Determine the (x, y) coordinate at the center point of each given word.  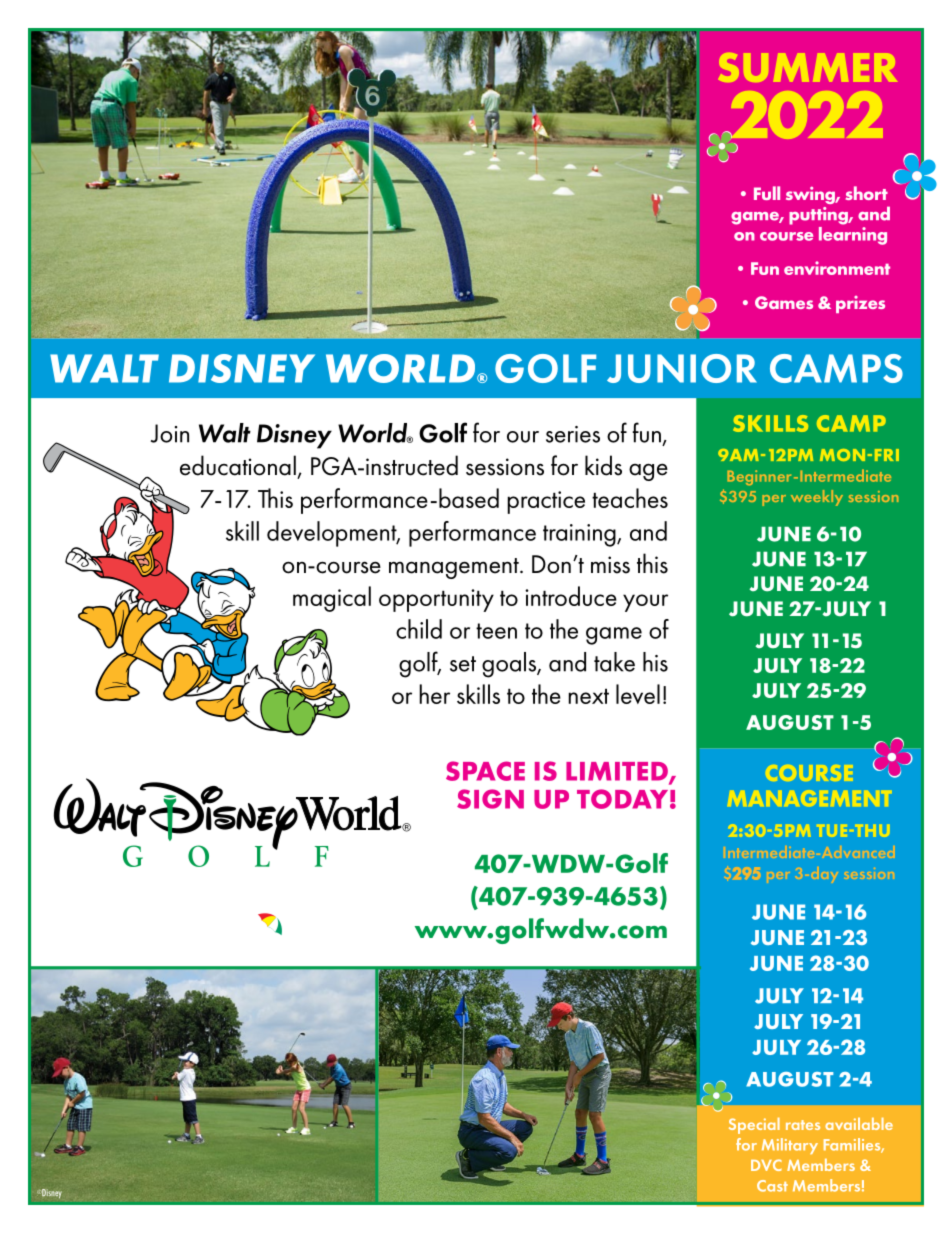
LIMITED (618, 772)
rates (803, 1125)
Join (170, 433)
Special (754, 1126)
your (645, 603)
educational (238, 465)
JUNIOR (682, 368)
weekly (817, 498)
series (573, 434)
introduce (571, 596)
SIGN (490, 799)
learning (853, 234)
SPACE (485, 771)
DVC (766, 1165)
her (434, 694)
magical (332, 599)
